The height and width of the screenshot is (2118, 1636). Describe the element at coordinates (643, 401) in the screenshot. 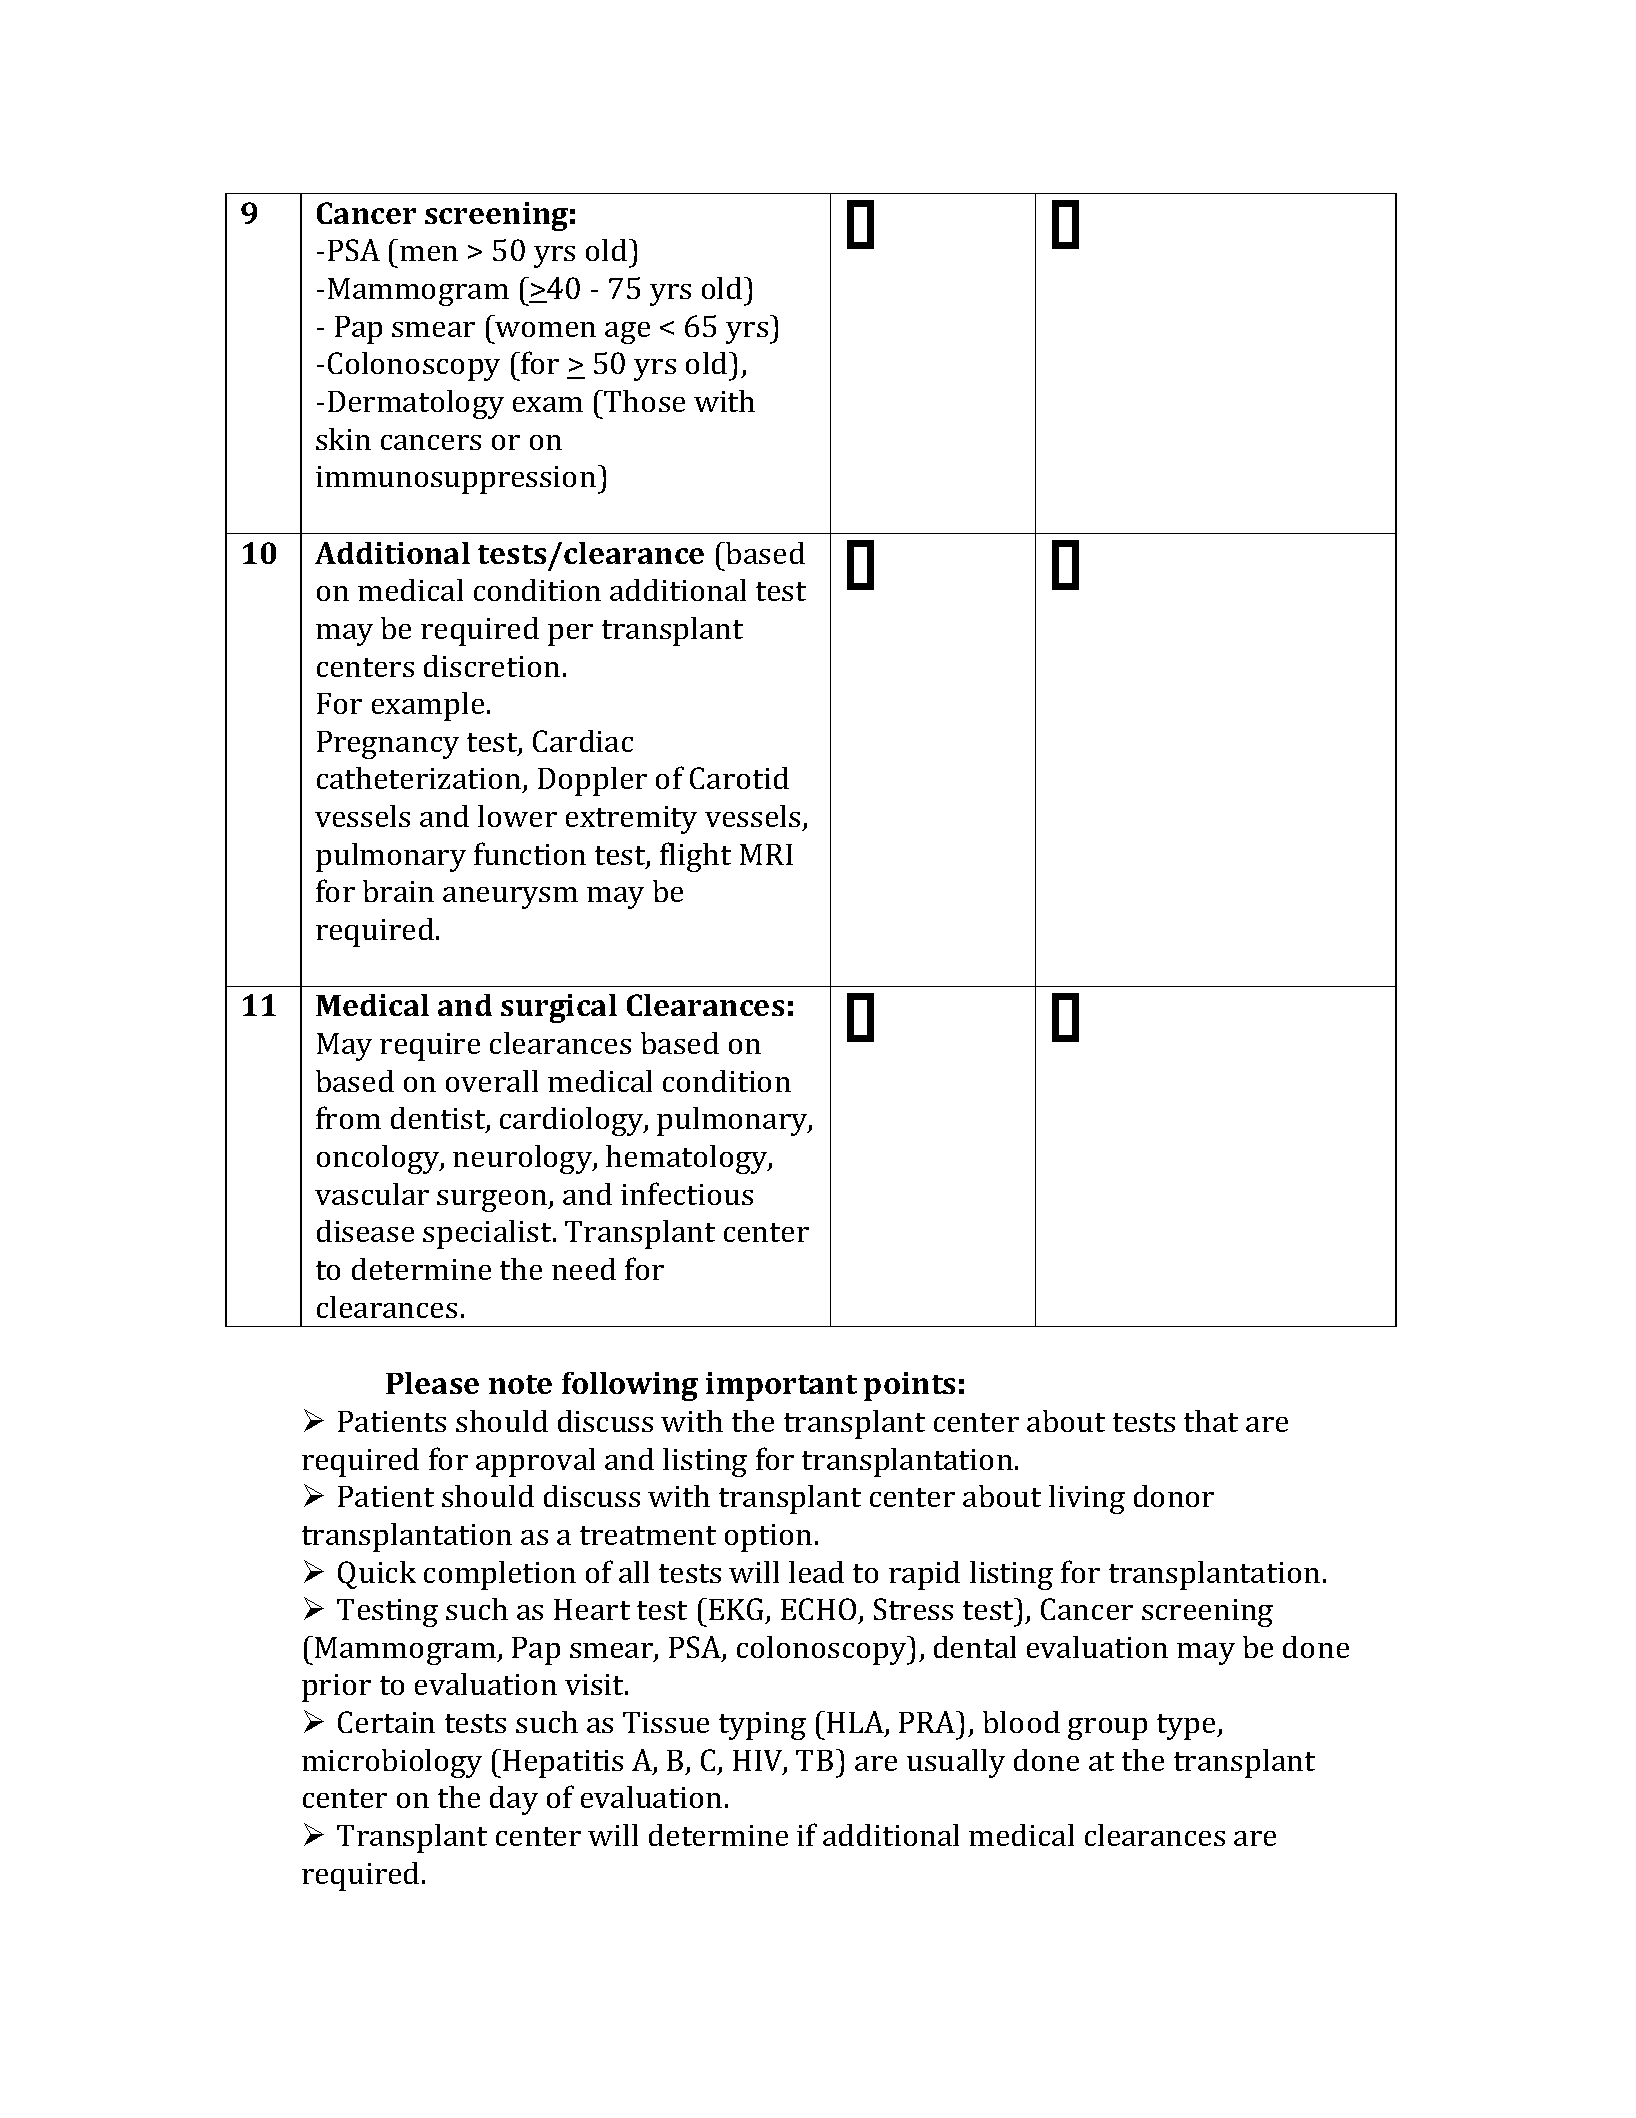

I see `Those` at that location.
